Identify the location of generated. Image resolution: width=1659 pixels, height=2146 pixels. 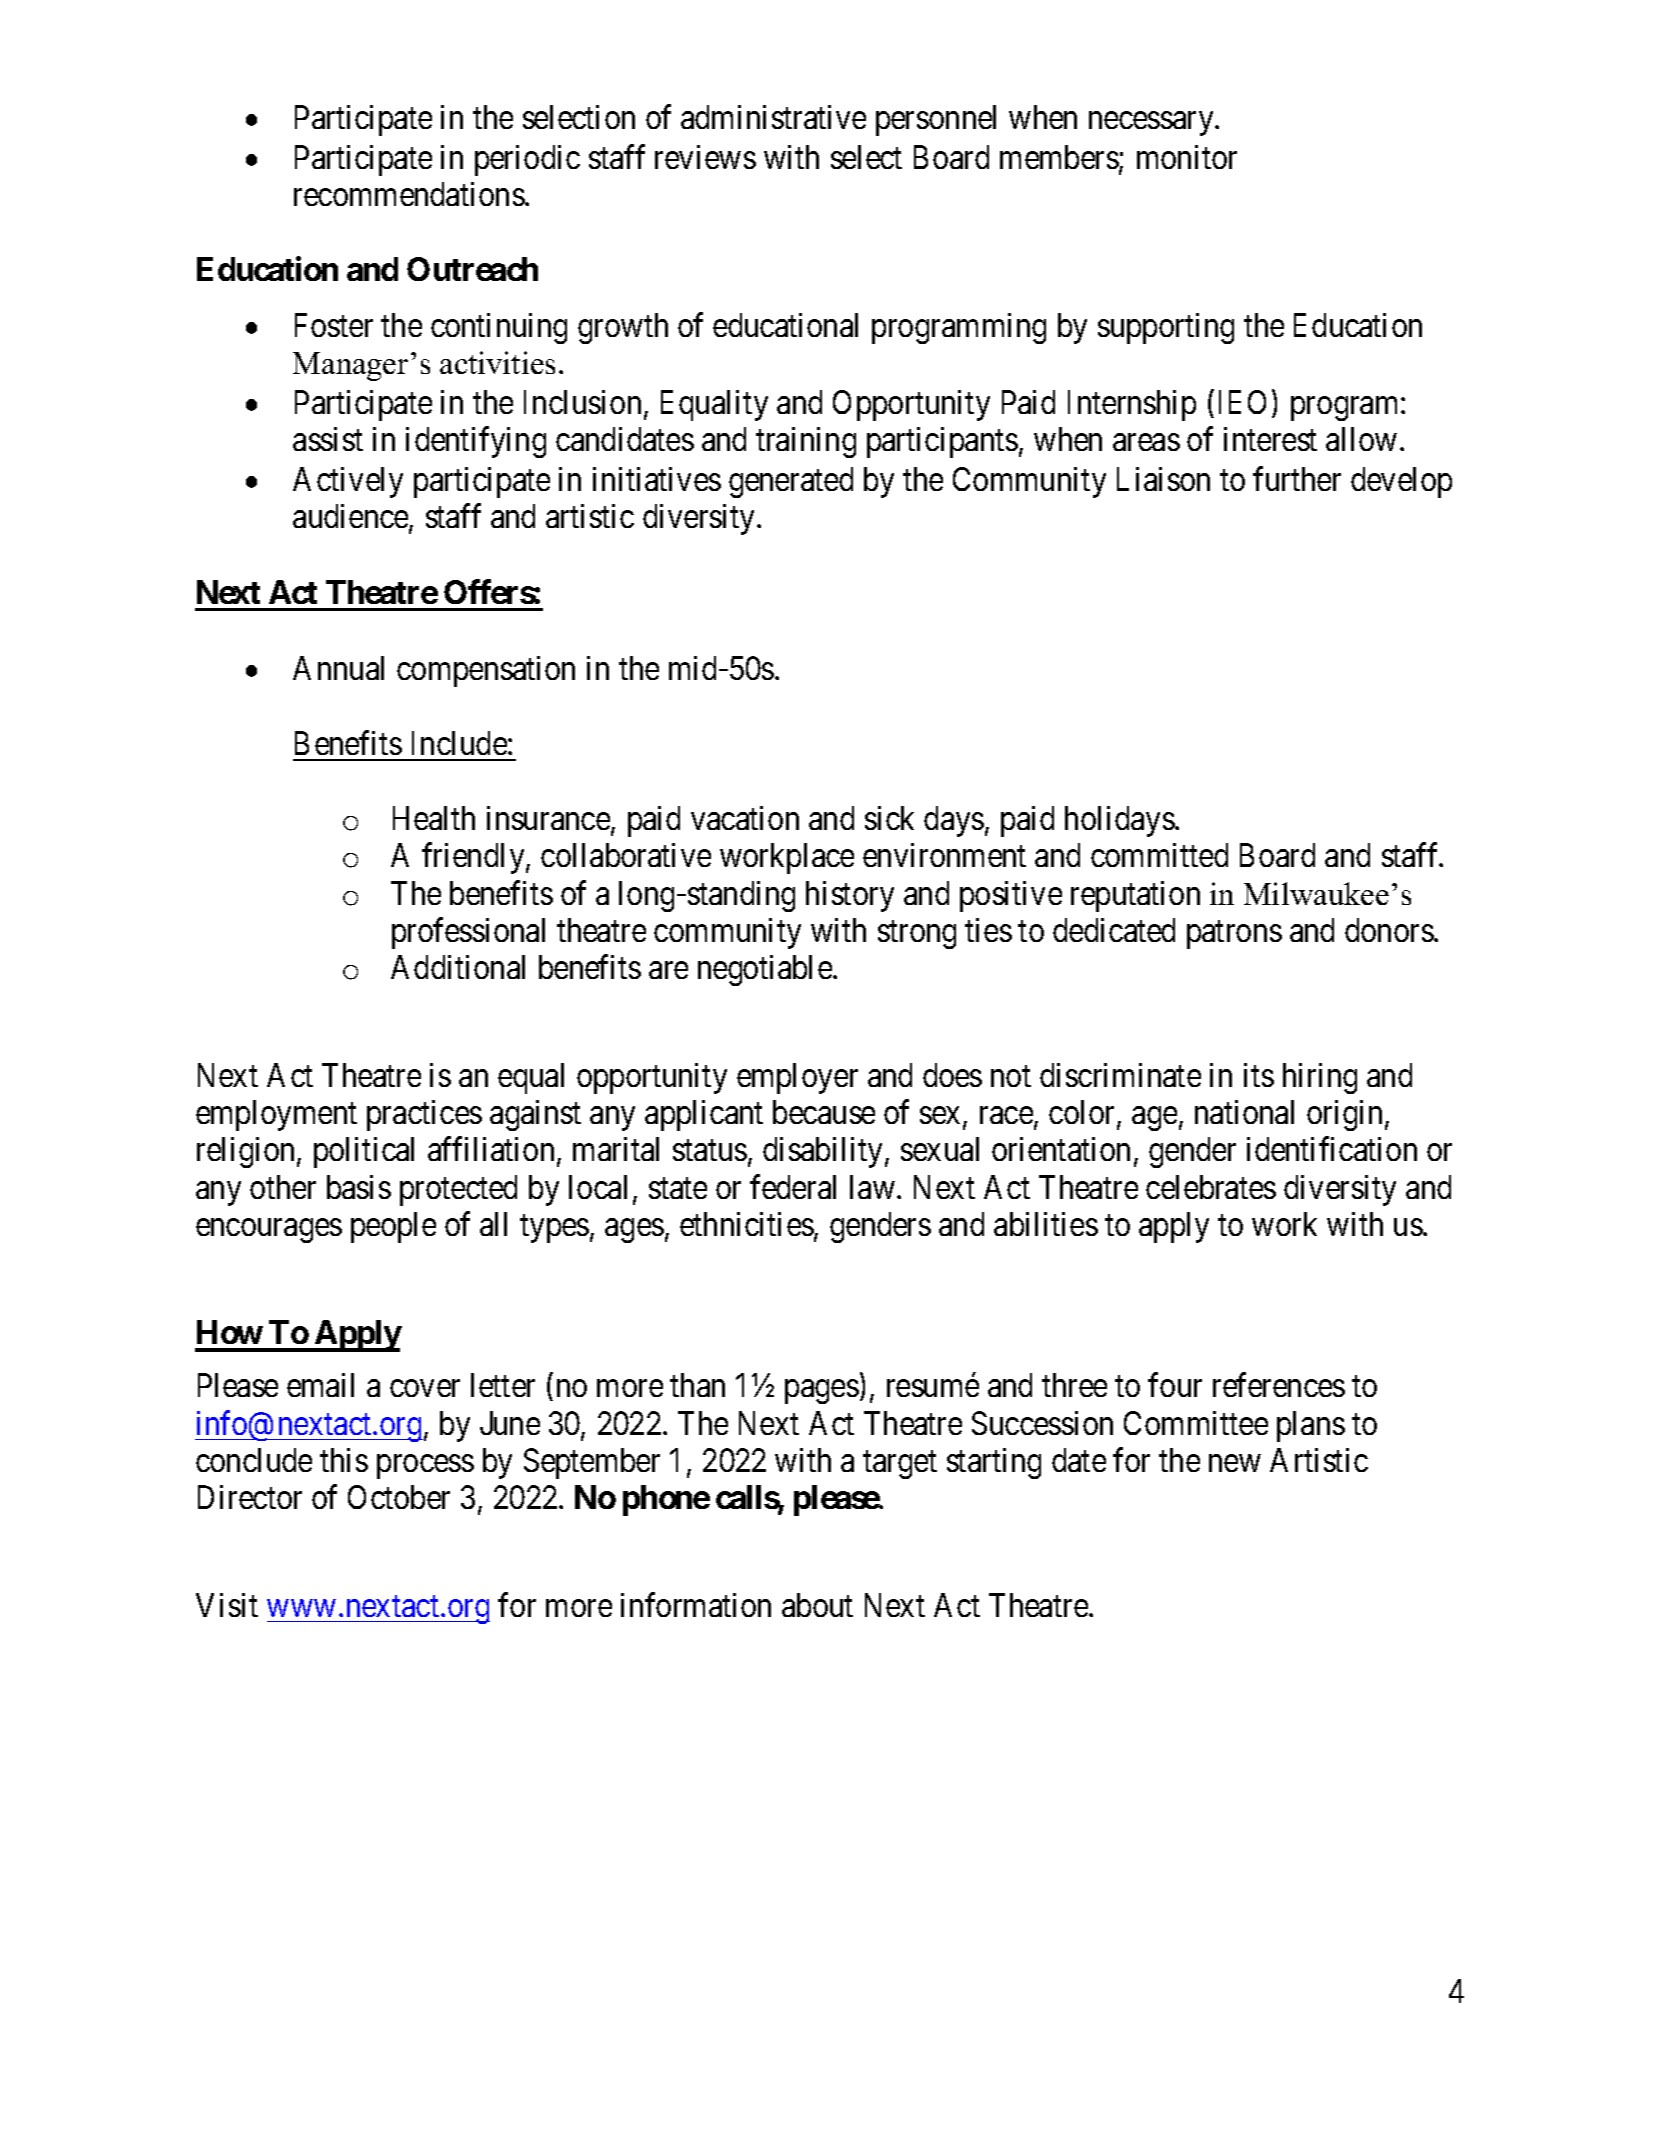
(791, 482).
